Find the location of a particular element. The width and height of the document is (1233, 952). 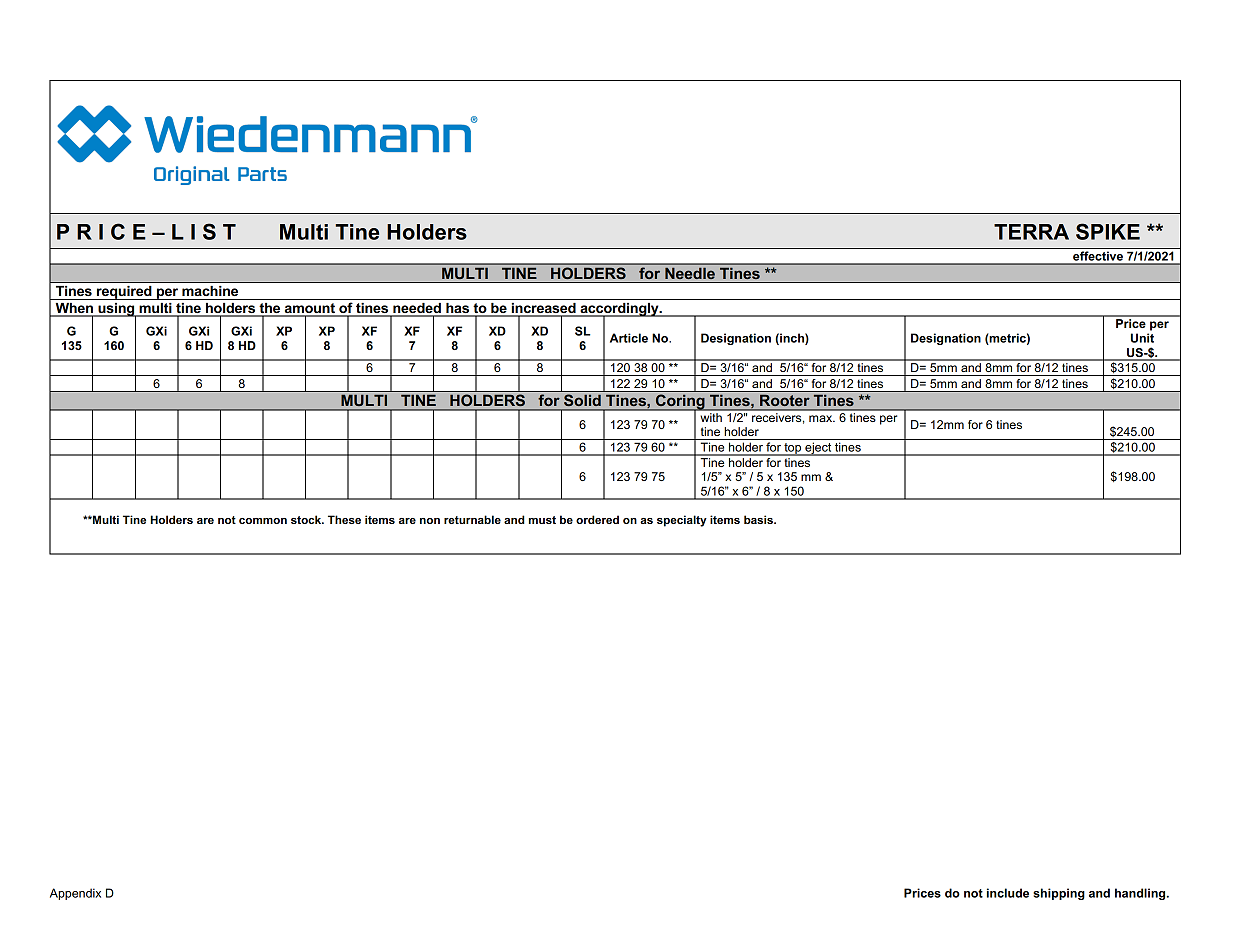

shipping is located at coordinates (1059, 894).
